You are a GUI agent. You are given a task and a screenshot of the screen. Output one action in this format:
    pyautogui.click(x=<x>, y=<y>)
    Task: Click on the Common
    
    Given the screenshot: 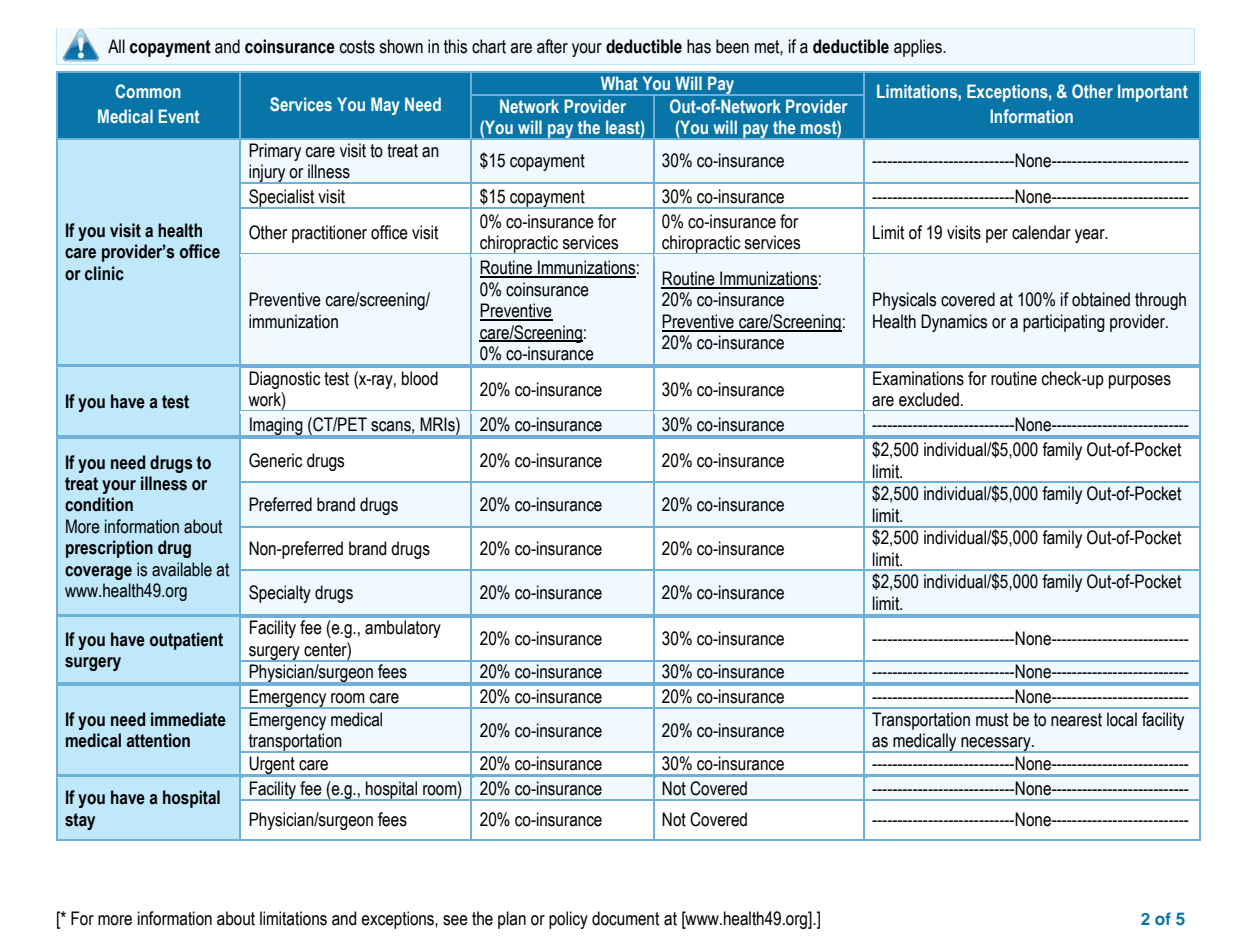 What is the action you would take?
    pyautogui.click(x=148, y=91)
